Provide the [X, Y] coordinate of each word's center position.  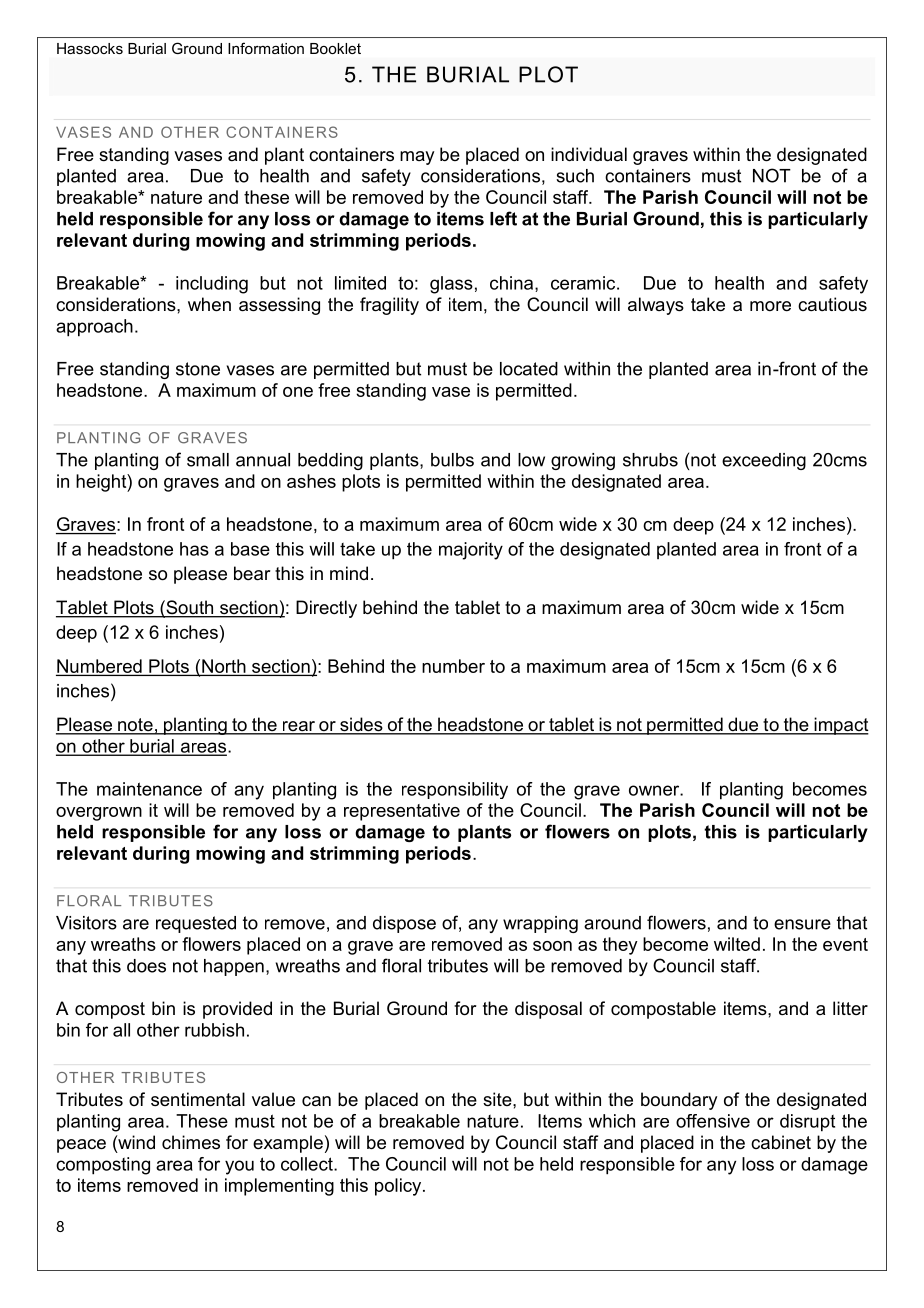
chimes [191, 1142]
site [498, 1099]
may [417, 158]
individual [589, 154]
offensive [713, 1121]
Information [266, 48]
